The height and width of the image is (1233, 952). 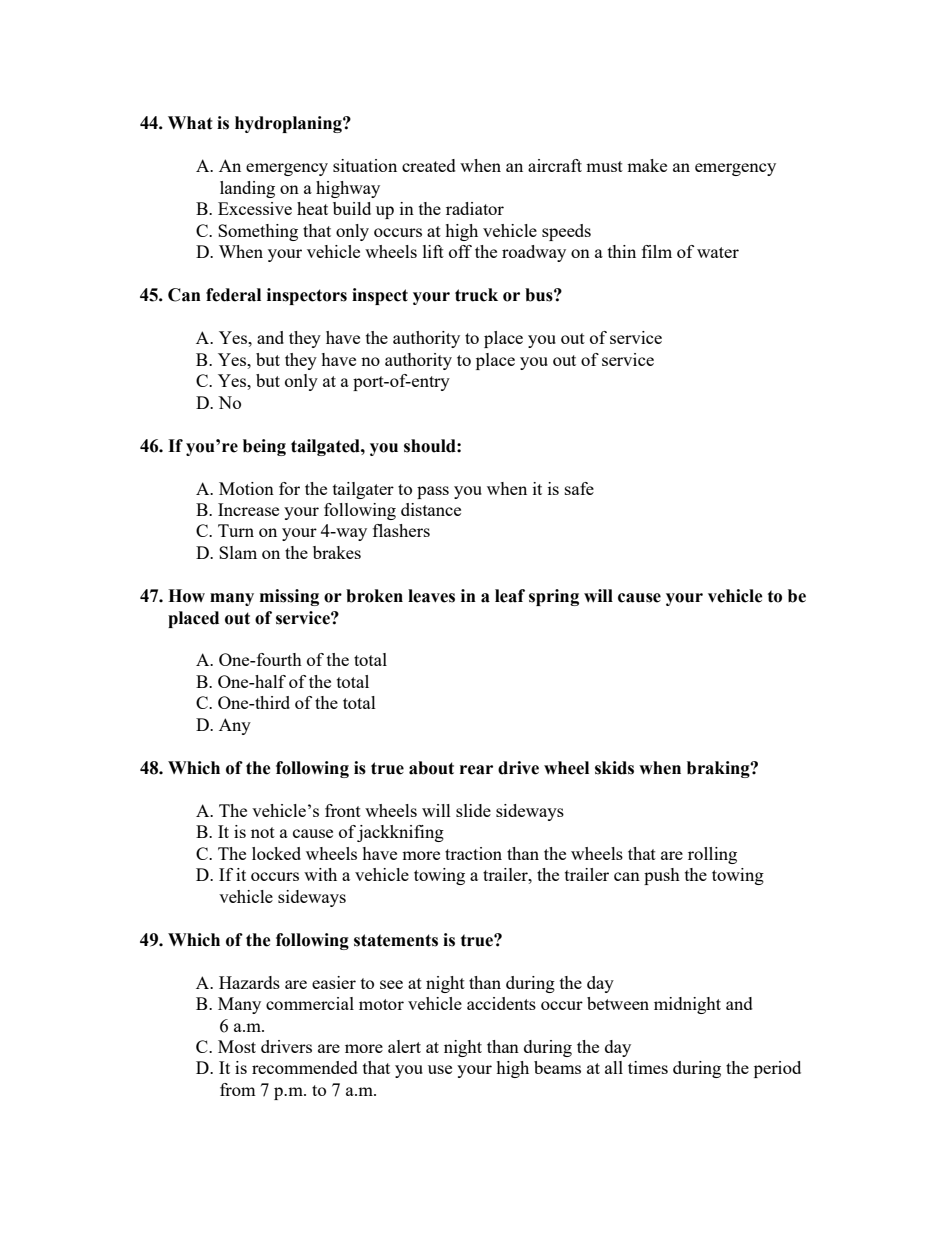 What do you see at coordinates (237, 1046) in the image?
I see `Most` at bounding box center [237, 1046].
